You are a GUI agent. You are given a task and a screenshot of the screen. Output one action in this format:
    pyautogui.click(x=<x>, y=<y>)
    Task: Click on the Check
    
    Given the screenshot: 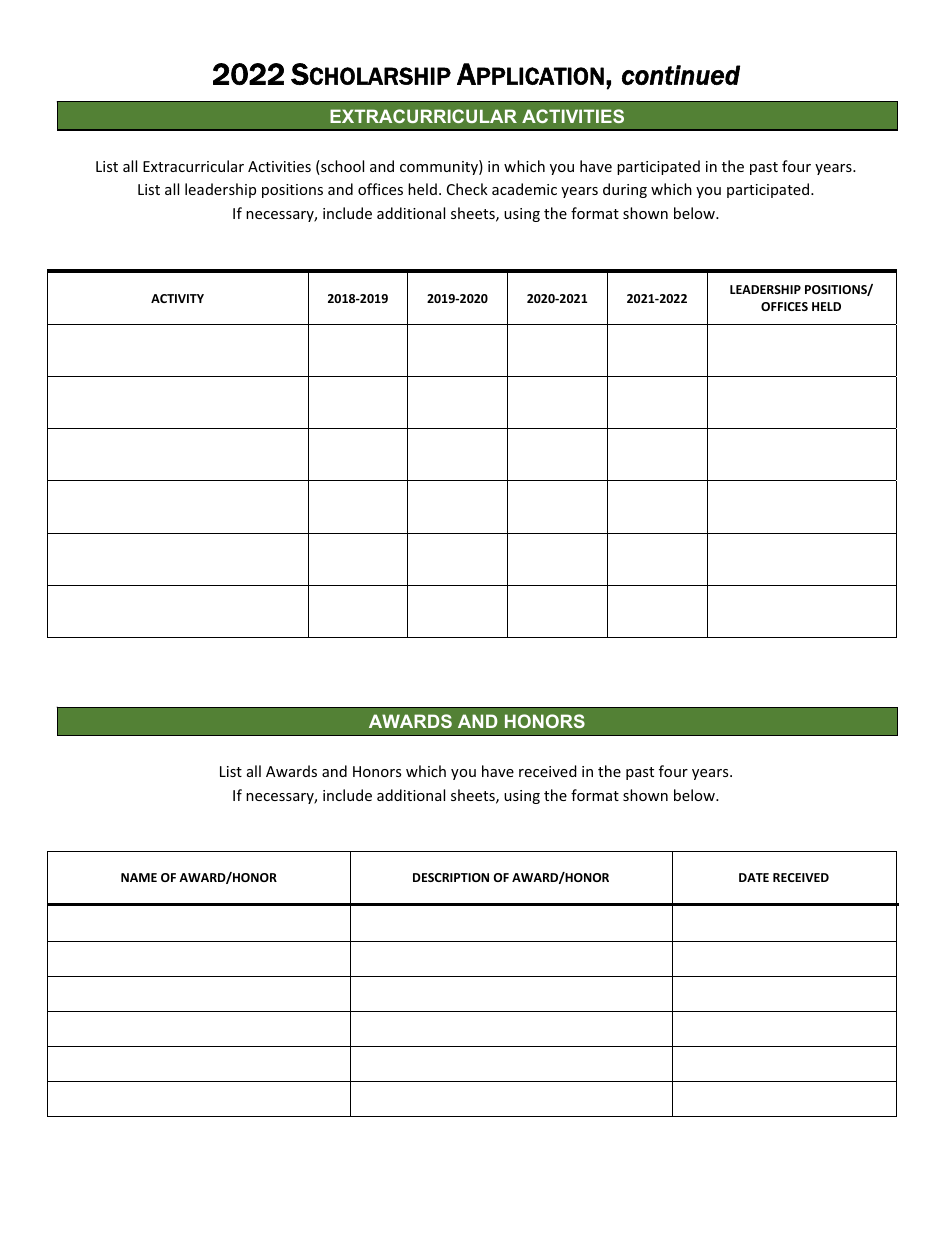 What is the action you would take?
    pyautogui.click(x=467, y=189)
